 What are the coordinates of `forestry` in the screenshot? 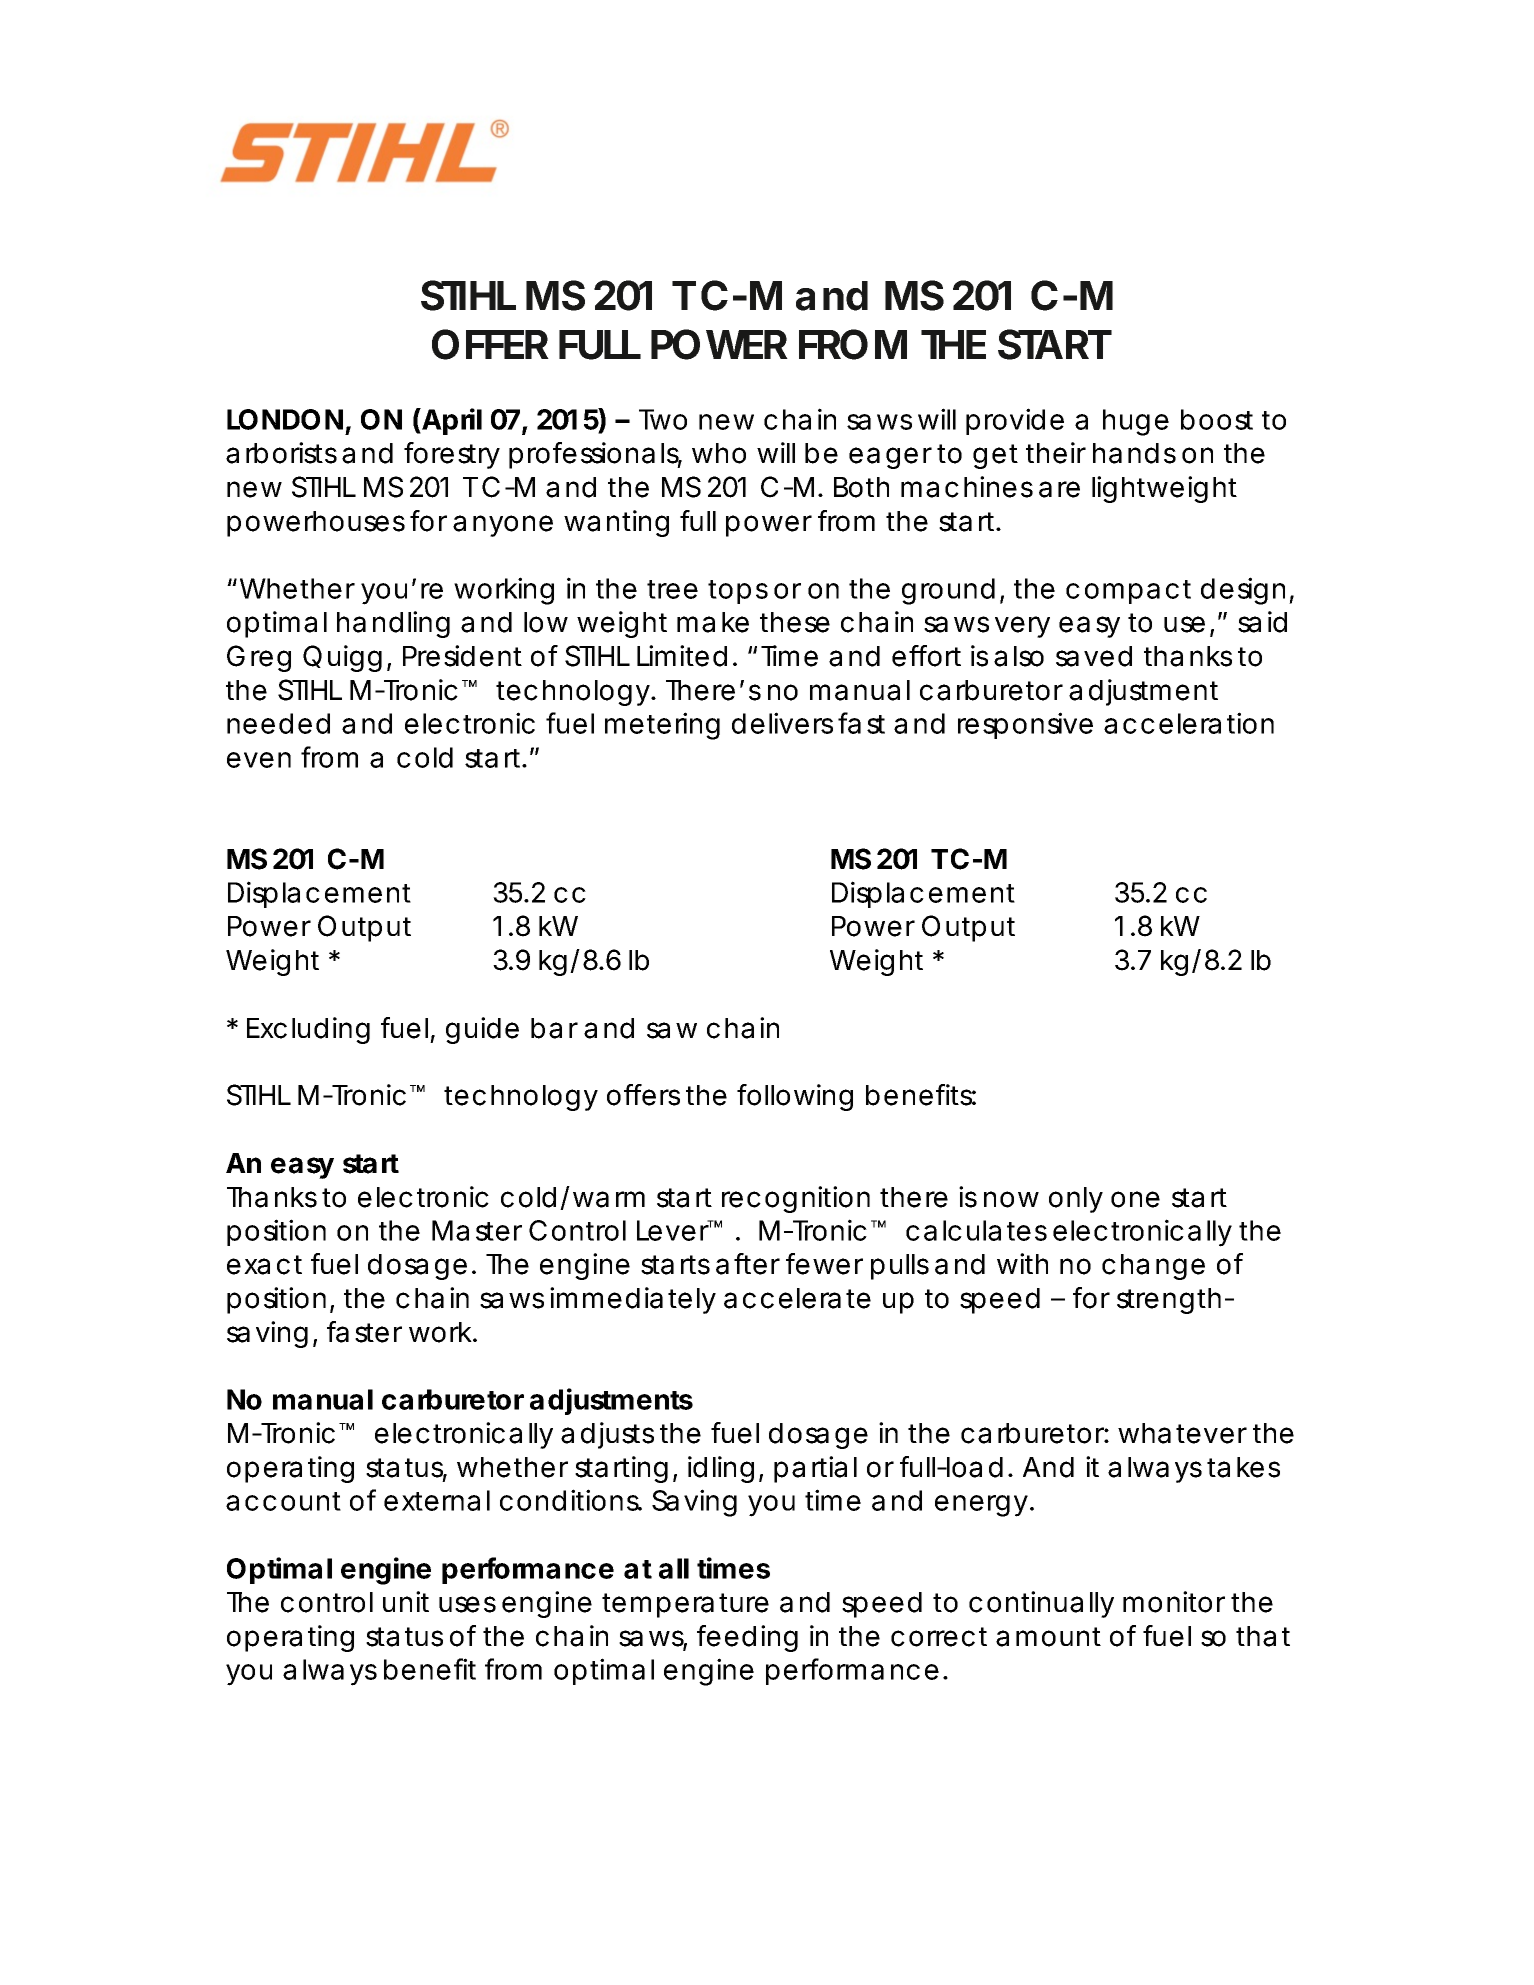 It's located at (452, 455).
